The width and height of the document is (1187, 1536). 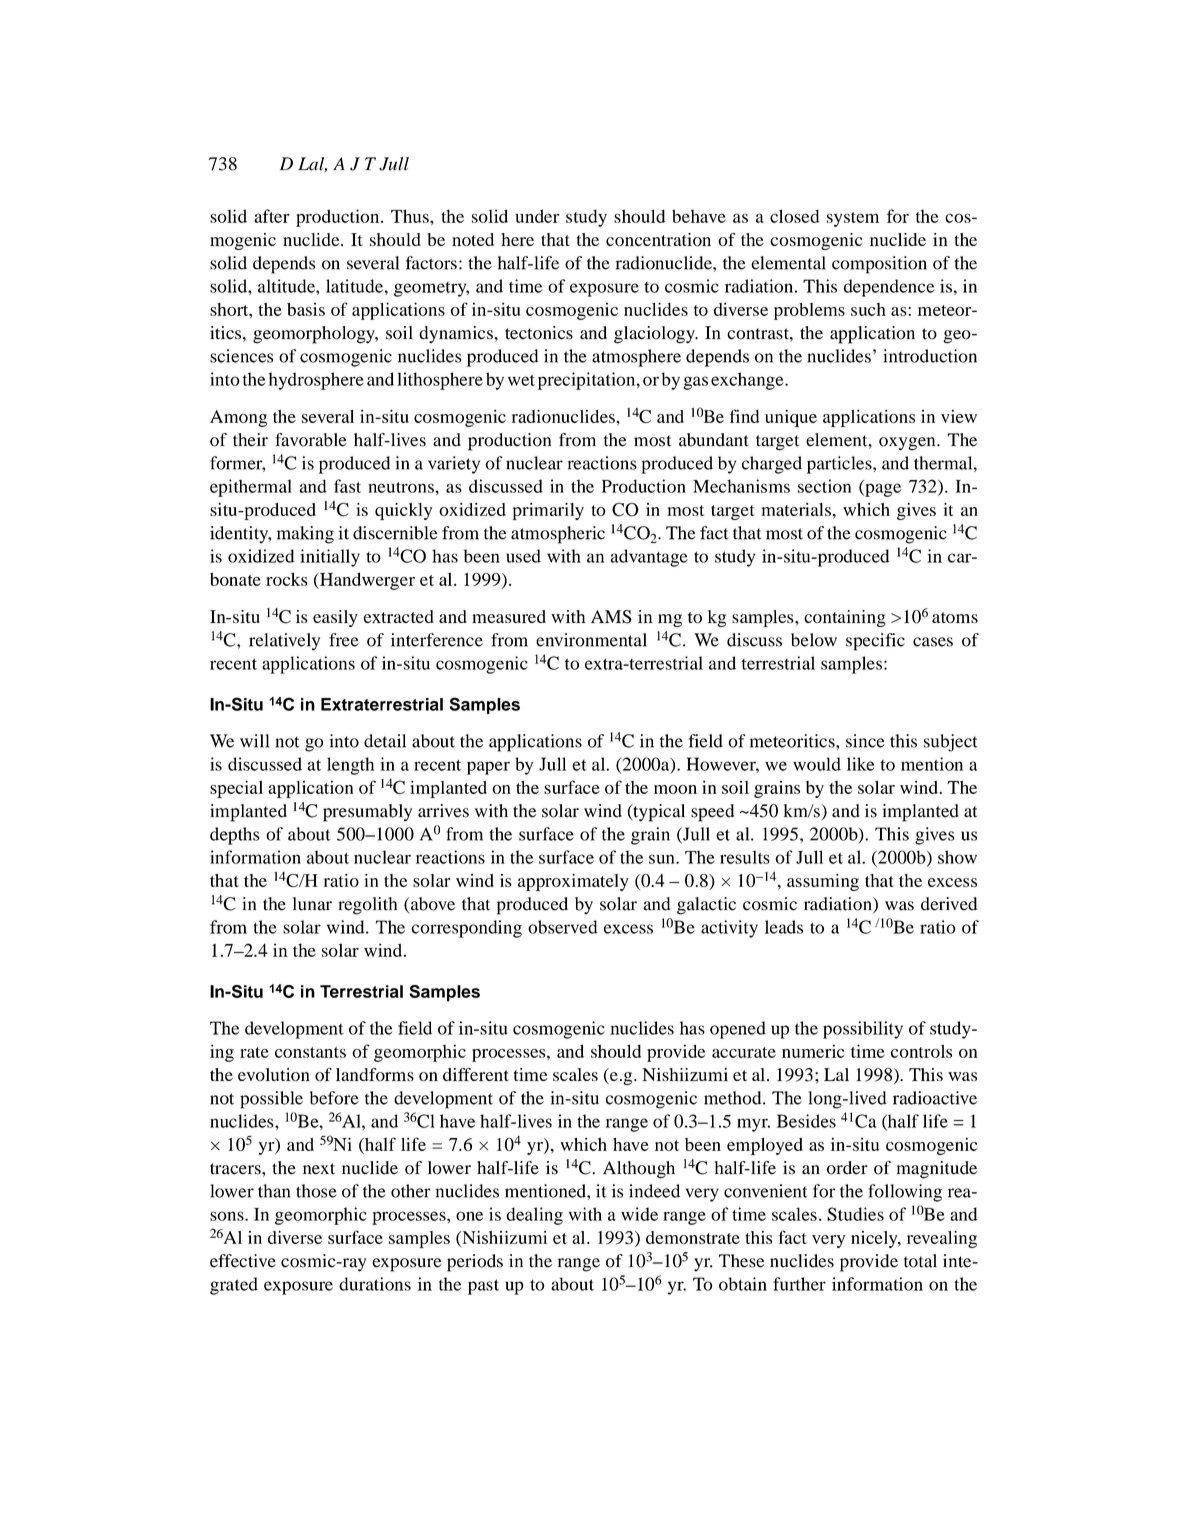 What do you see at coordinates (823, 882) in the document?
I see `assuming` at bounding box center [823, 882].
